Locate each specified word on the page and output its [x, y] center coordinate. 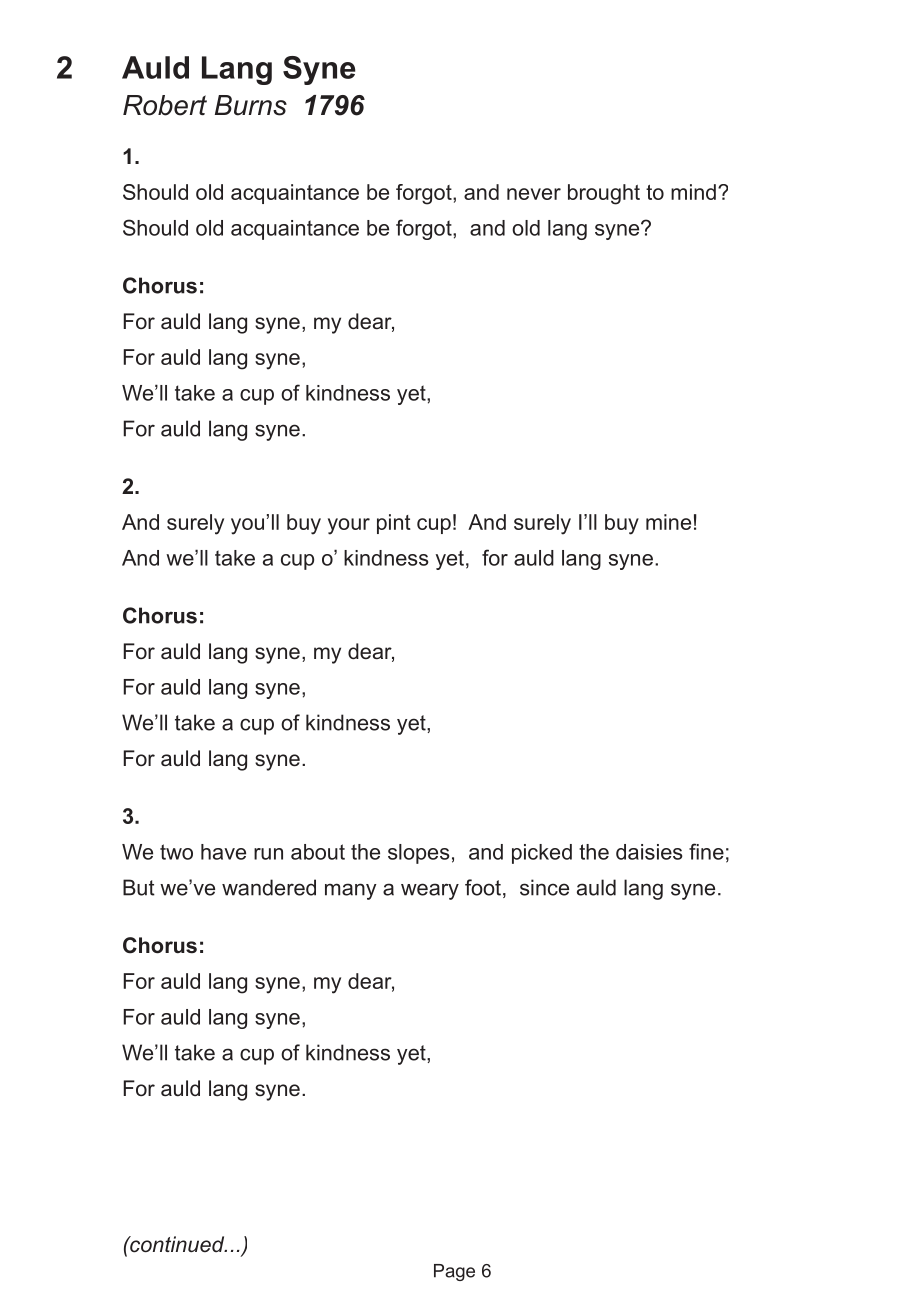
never [534, 194]
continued [177, 1244]
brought [604, 194]
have [223, 852]
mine [668, 522]
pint [394, 524]
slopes [419, 854]
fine [706, 851]
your [349, 526]
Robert [165, 105]
